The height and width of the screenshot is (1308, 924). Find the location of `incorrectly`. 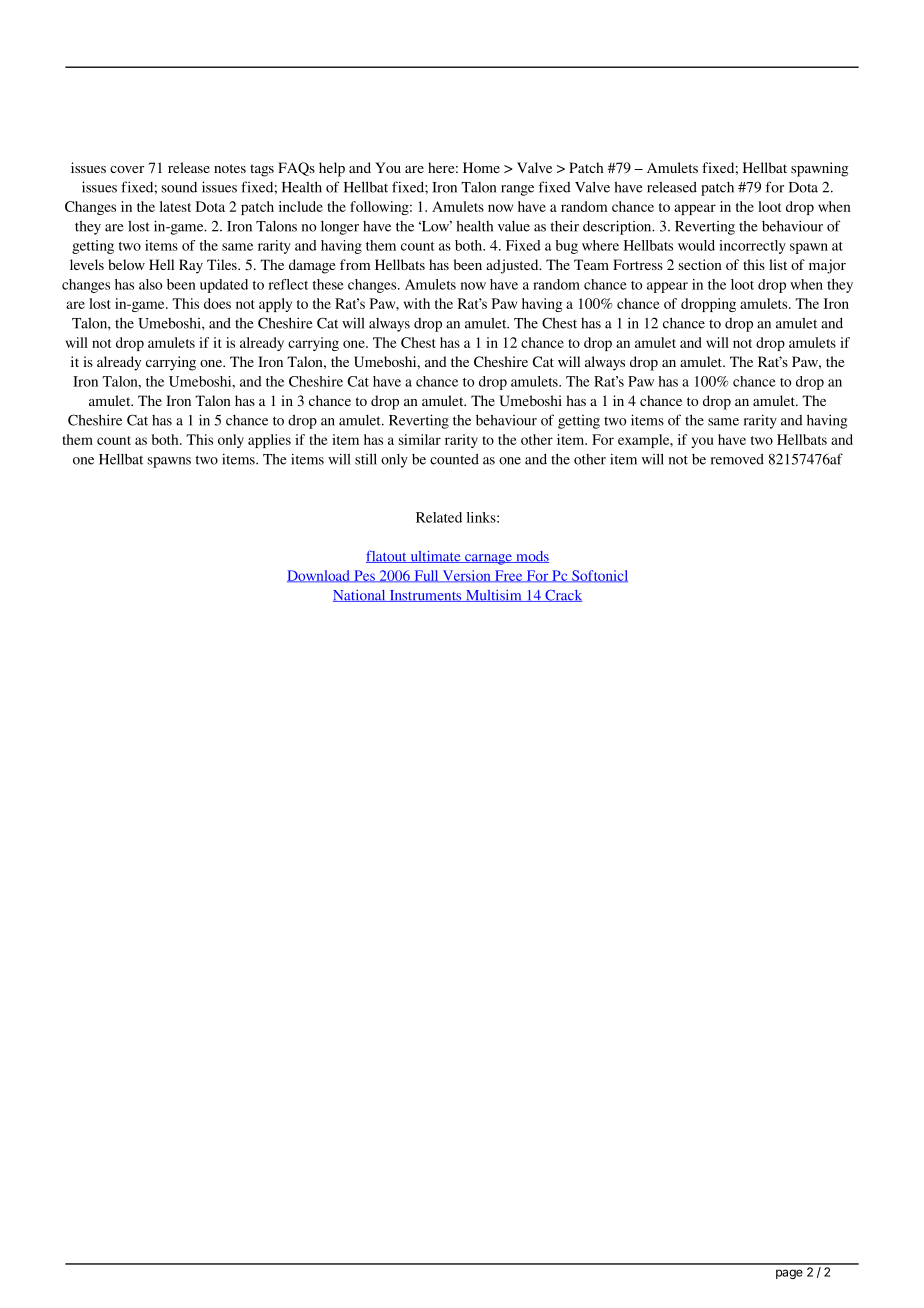

incorrectly is located at coordinates (752, 247).
